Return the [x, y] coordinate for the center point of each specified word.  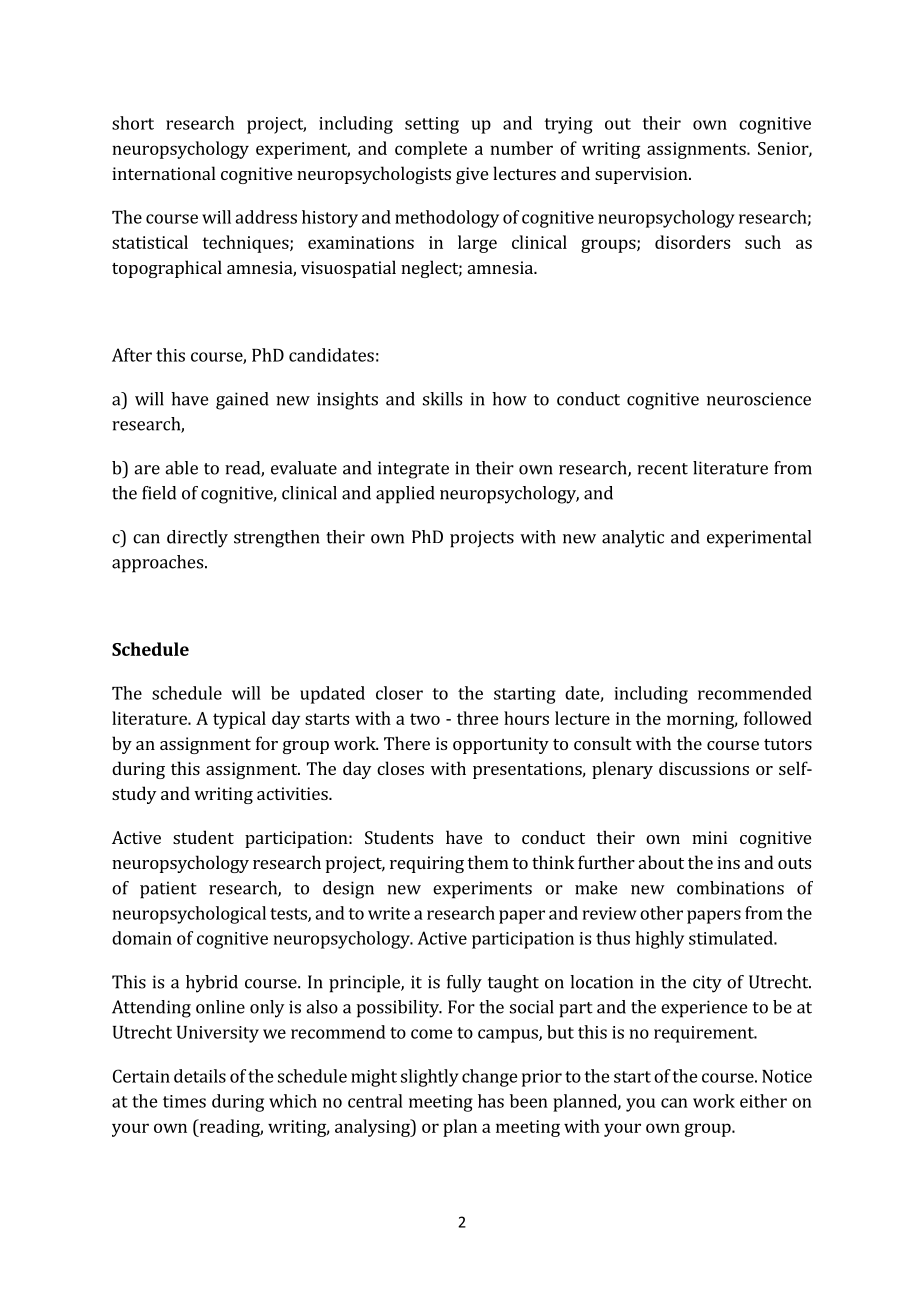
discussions [704, 768]
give [472, 175]
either [763, 1101]
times [184, 1101]
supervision [642, 175]
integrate [413, 470]
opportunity [501, 745]
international [164, 173]
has [491, 1101]
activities [293, 793]
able [181, 468]
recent [662, 469]
